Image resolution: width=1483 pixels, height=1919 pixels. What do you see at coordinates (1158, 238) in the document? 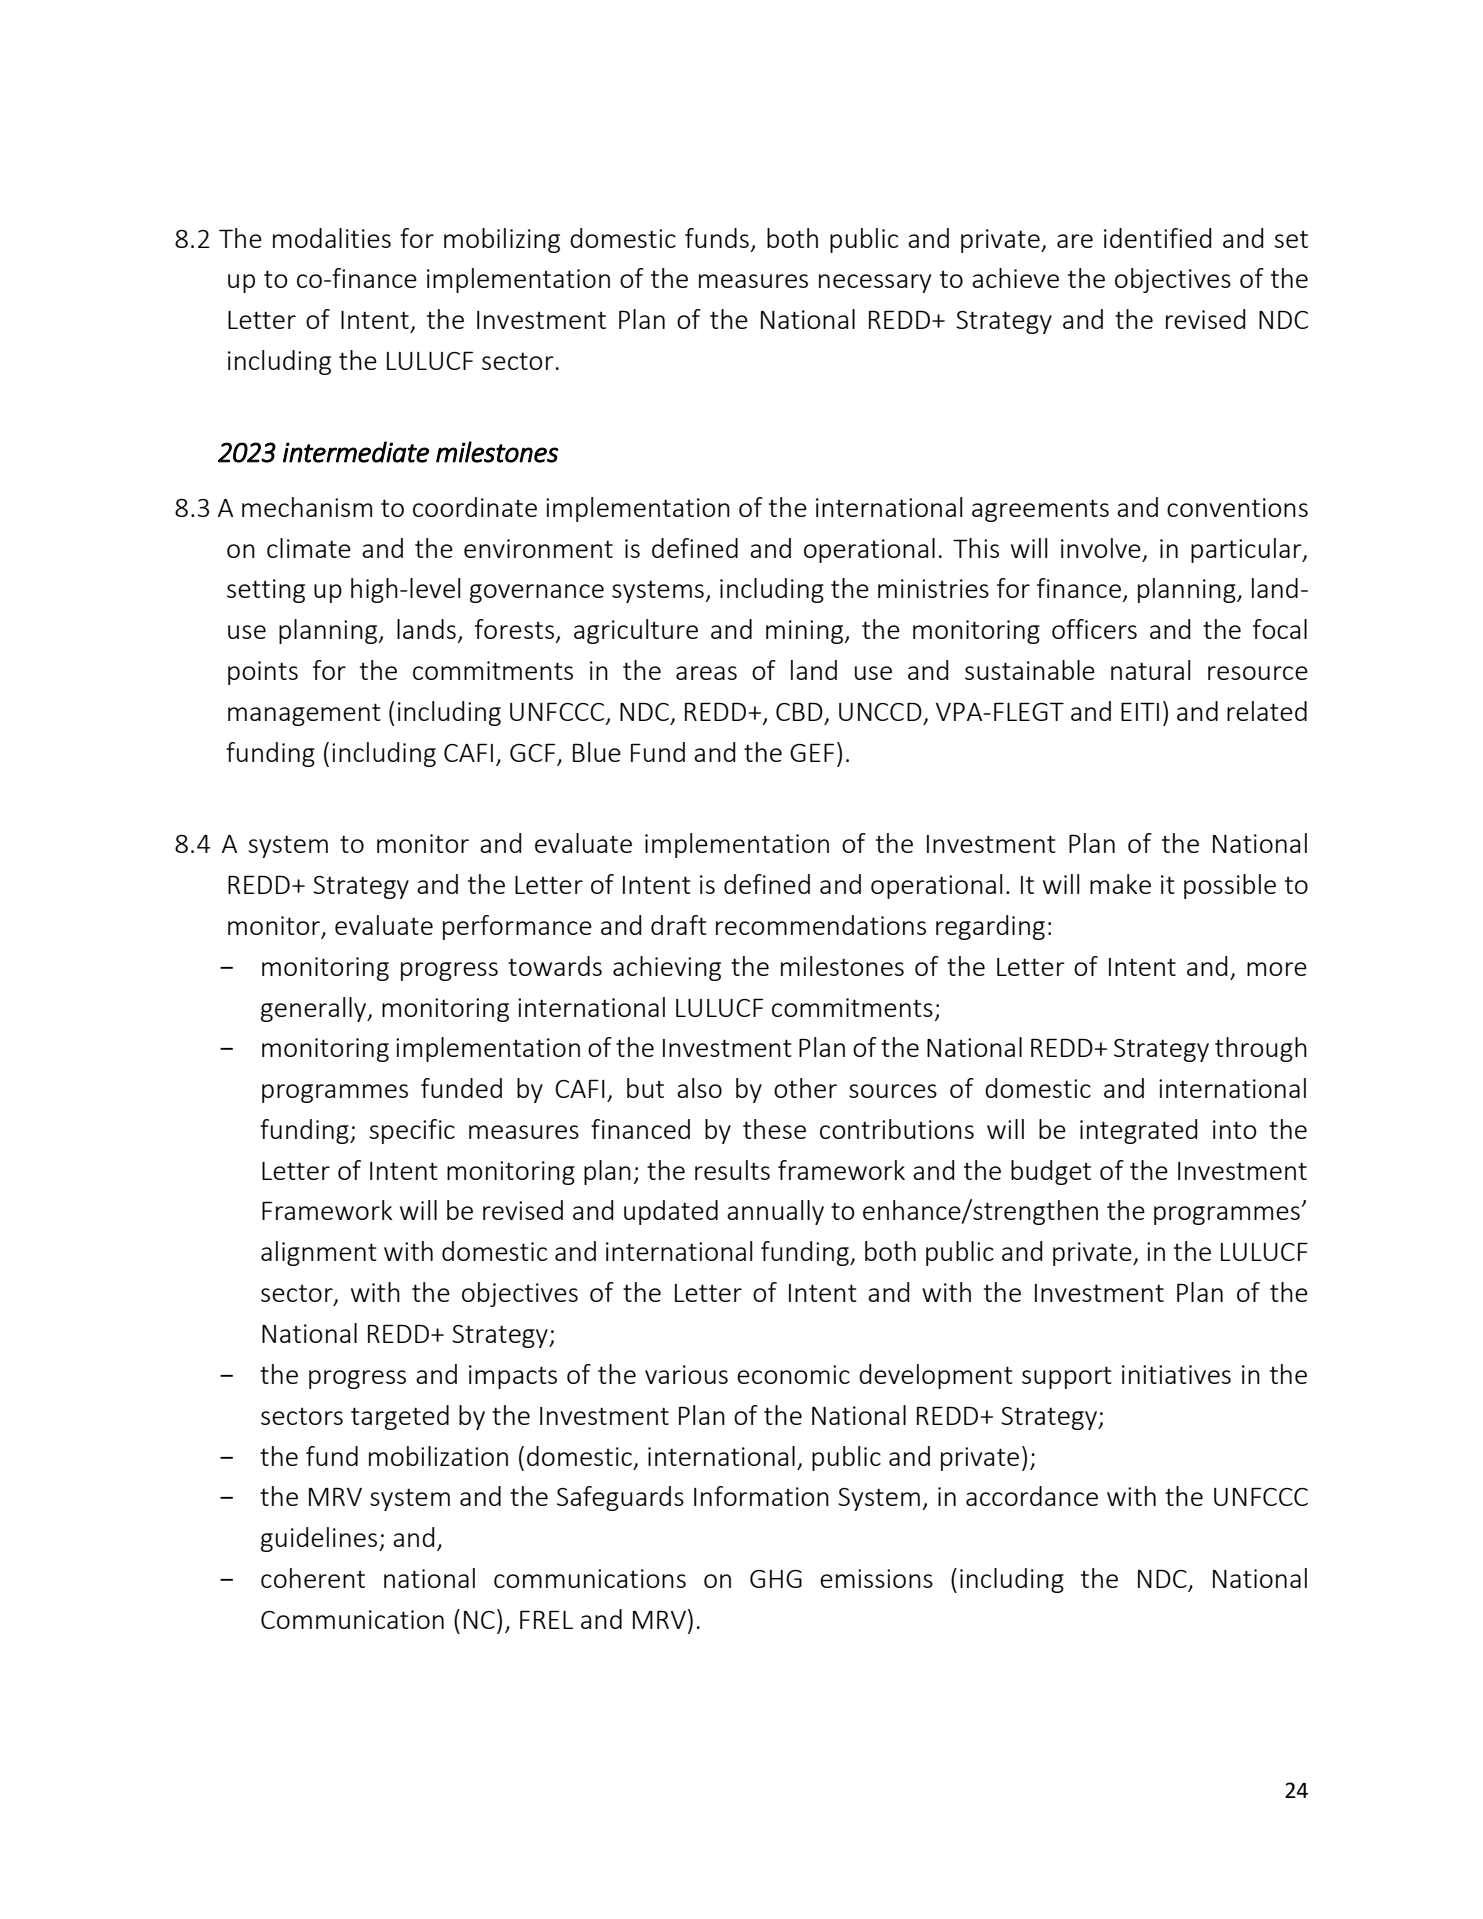
I see `identified` at bounding box center [1158, 238].
